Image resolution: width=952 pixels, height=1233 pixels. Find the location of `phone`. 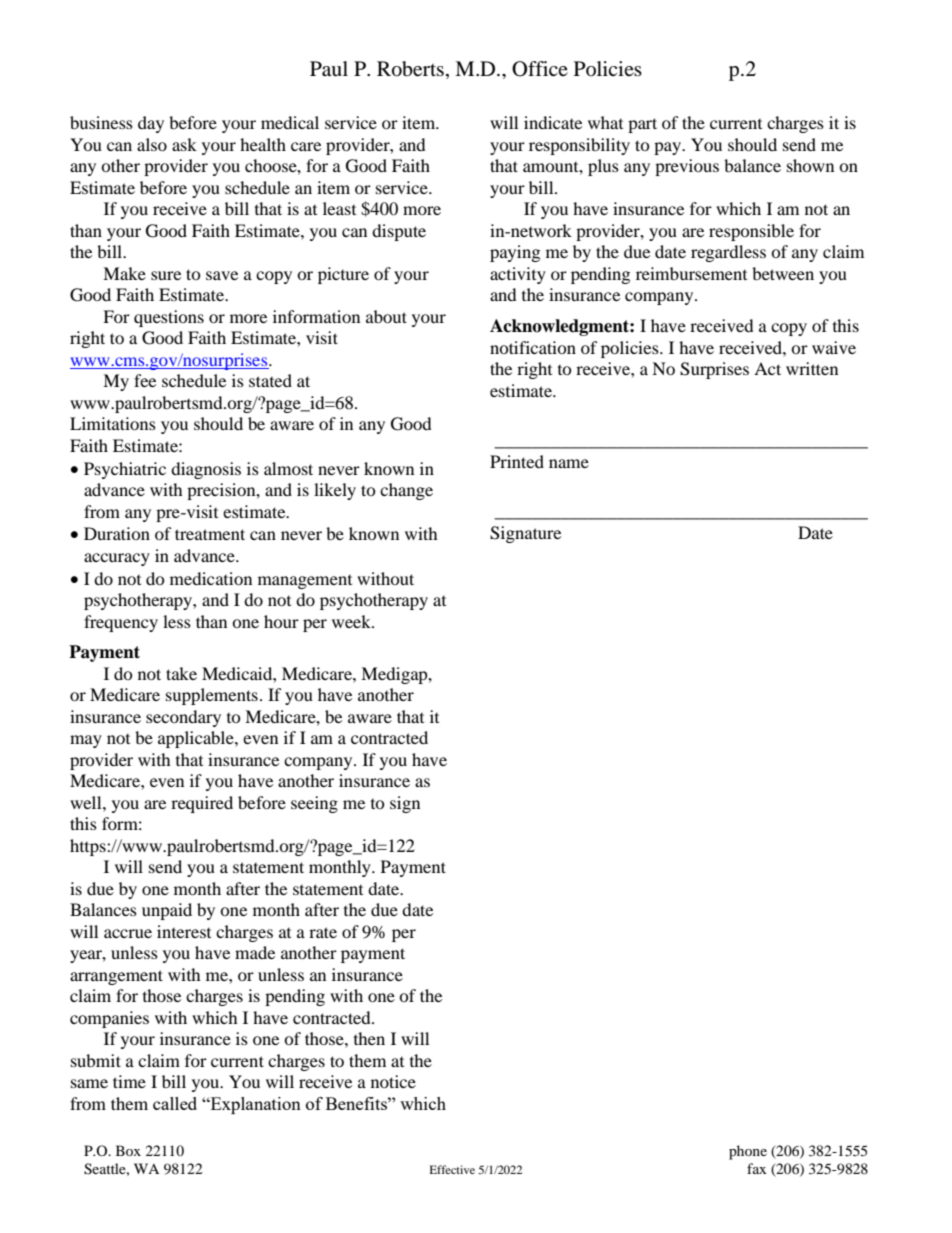

phone is located at coordinates (748, 1152).
